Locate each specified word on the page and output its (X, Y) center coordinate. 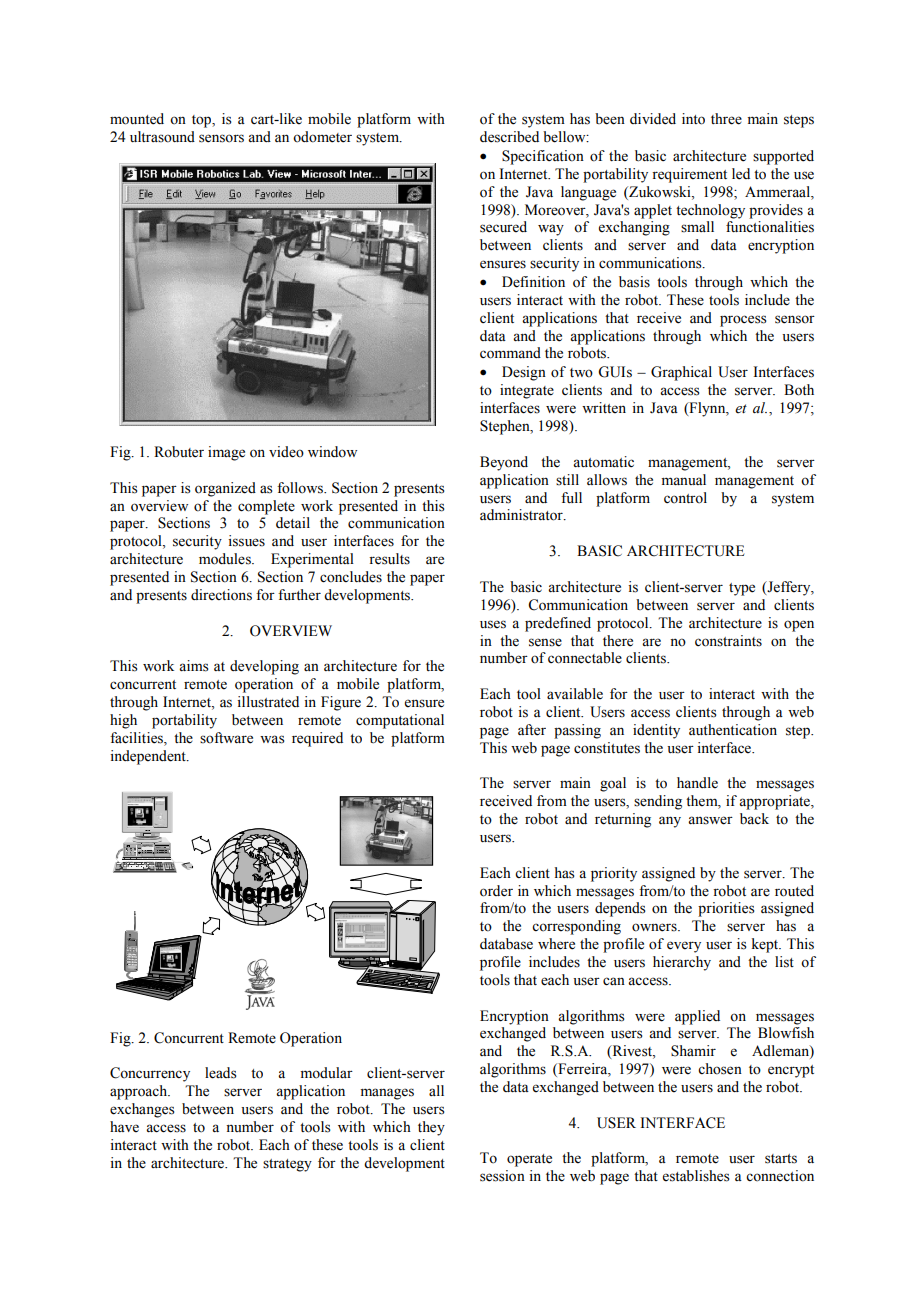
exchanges (142, 1110)
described (509, 137)
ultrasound (162, 137)
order (496, 891)
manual (684, 479)
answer (710, 820)
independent (149, 757)
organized (225, 489)
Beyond (504, 463)
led (741, 174)
